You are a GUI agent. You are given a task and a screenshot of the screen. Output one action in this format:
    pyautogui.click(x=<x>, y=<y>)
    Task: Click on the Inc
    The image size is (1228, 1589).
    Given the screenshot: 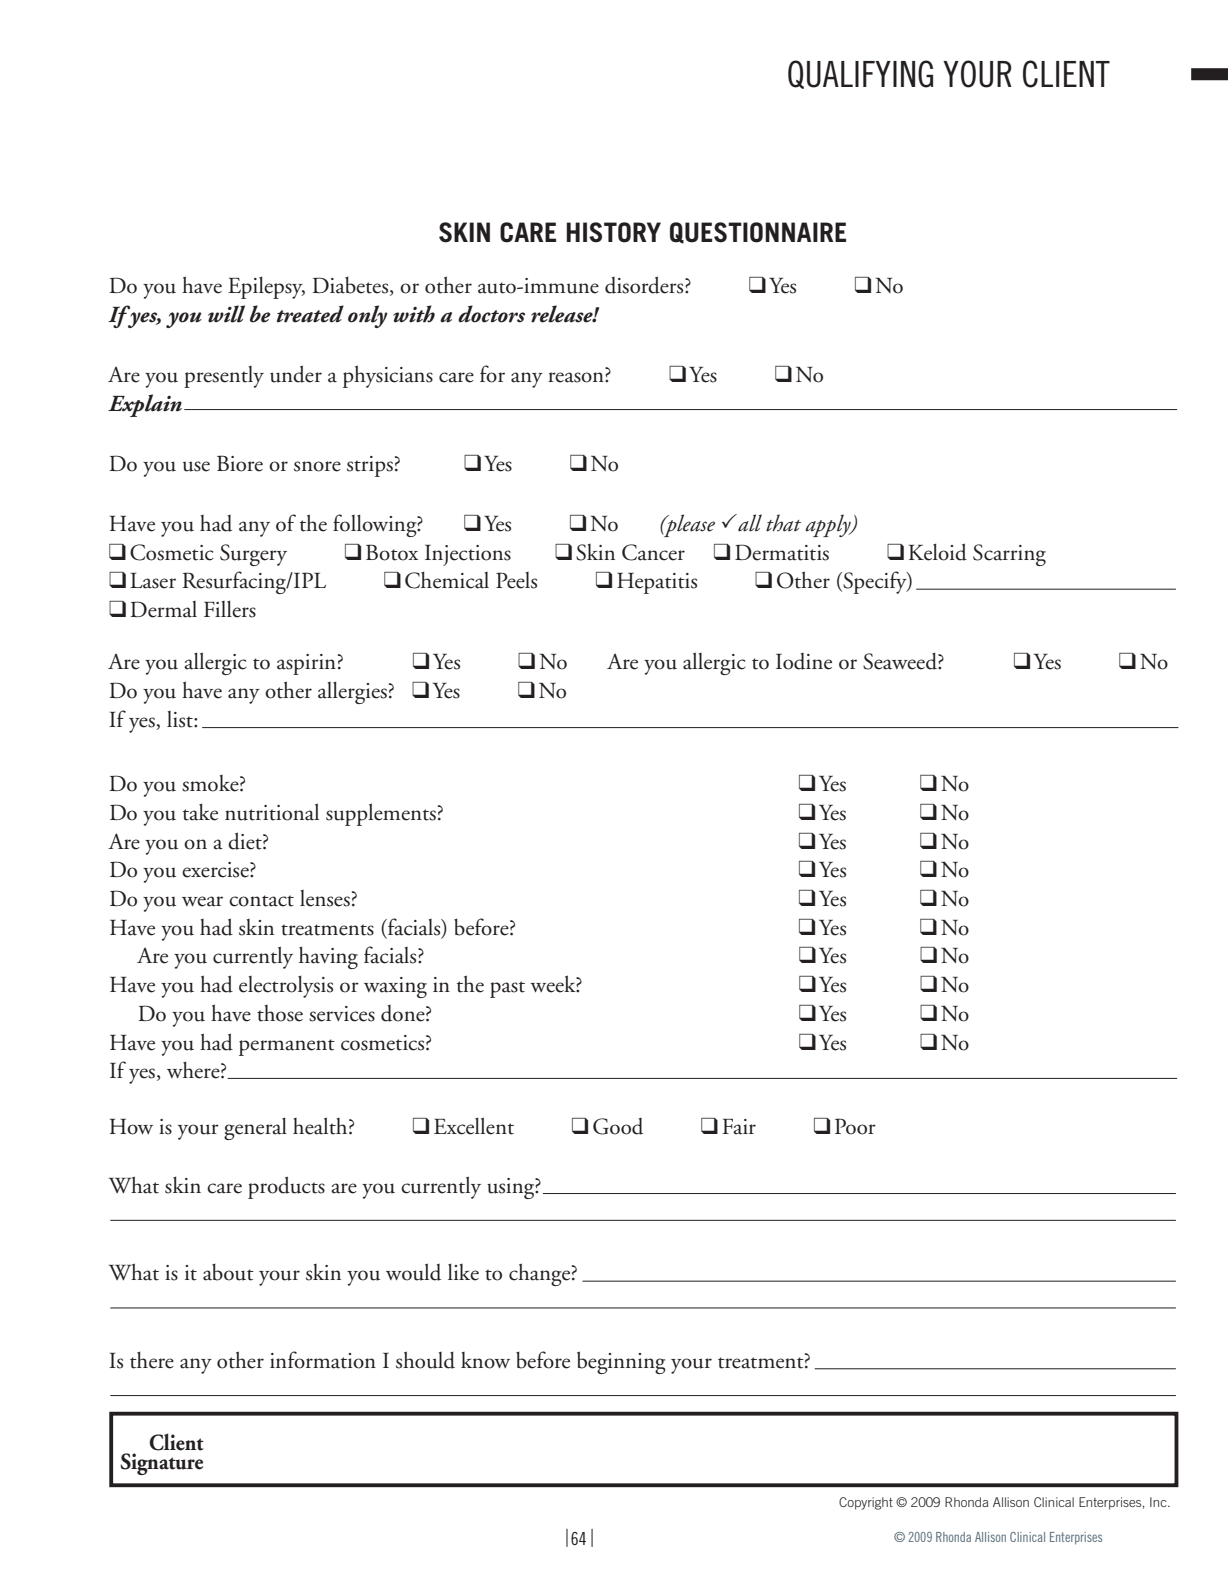 What is the action you would take?
    pyautogui.click(x=1159, y=1502)
